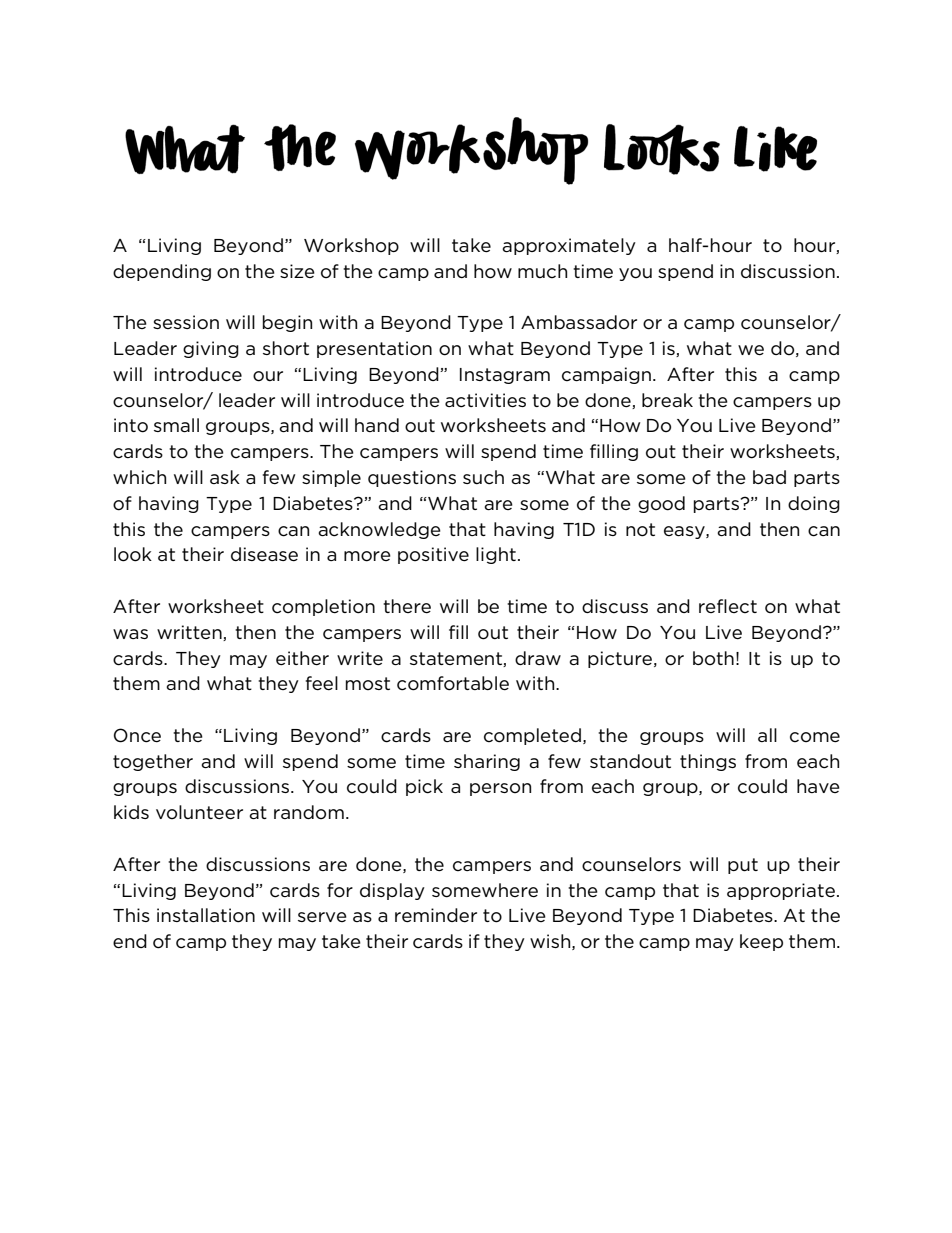 The width and height of the screenshot is (952, 1233). Describe the element at coordinates (713, 658) in the screenshot. I see `both` at that location.
